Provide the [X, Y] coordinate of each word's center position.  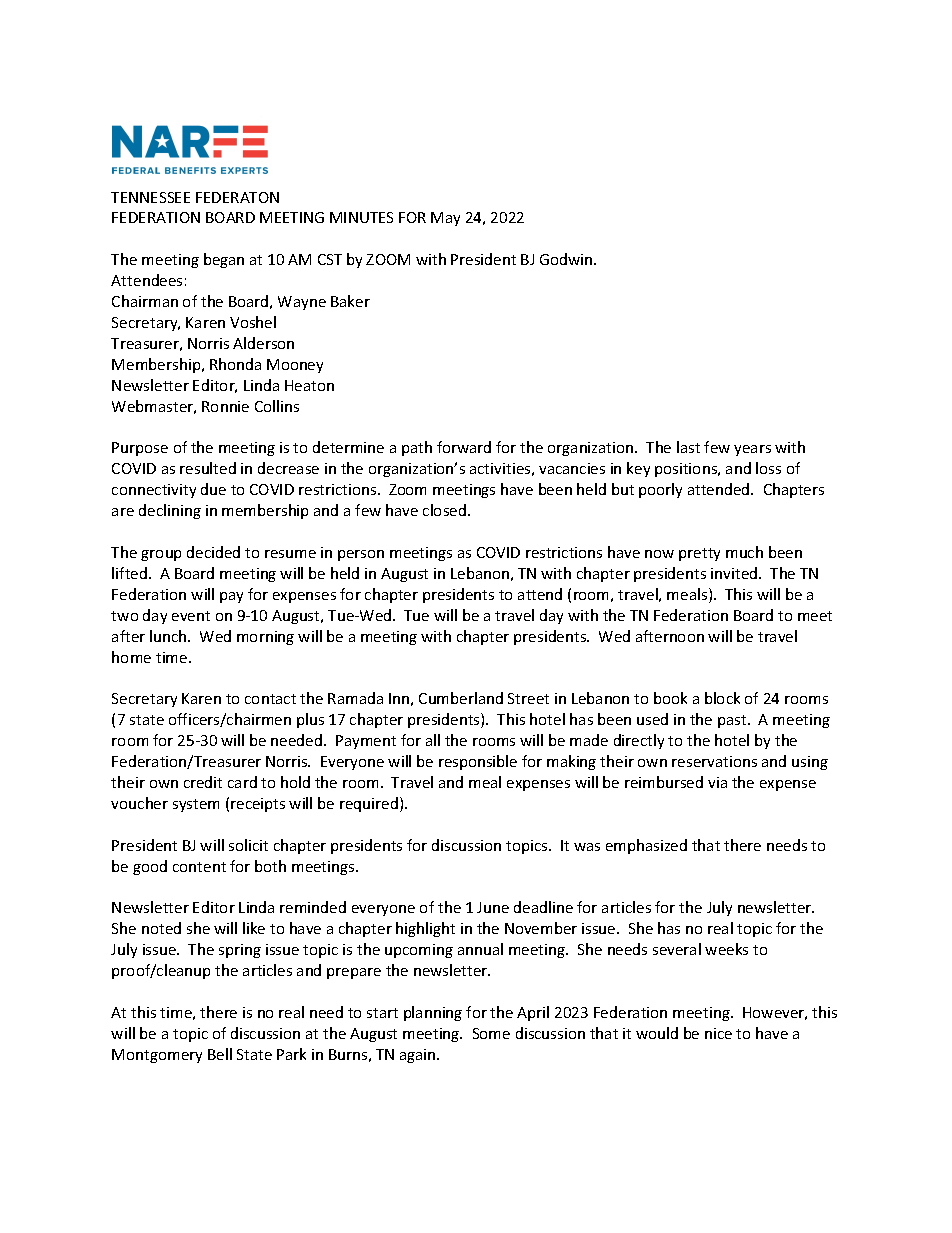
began [224, 260]
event [191, 616]
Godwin [567, 259]
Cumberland [461, 698]
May [445, 219]
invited [735, 573]
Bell [220, 1054]
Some [491, 1033]
